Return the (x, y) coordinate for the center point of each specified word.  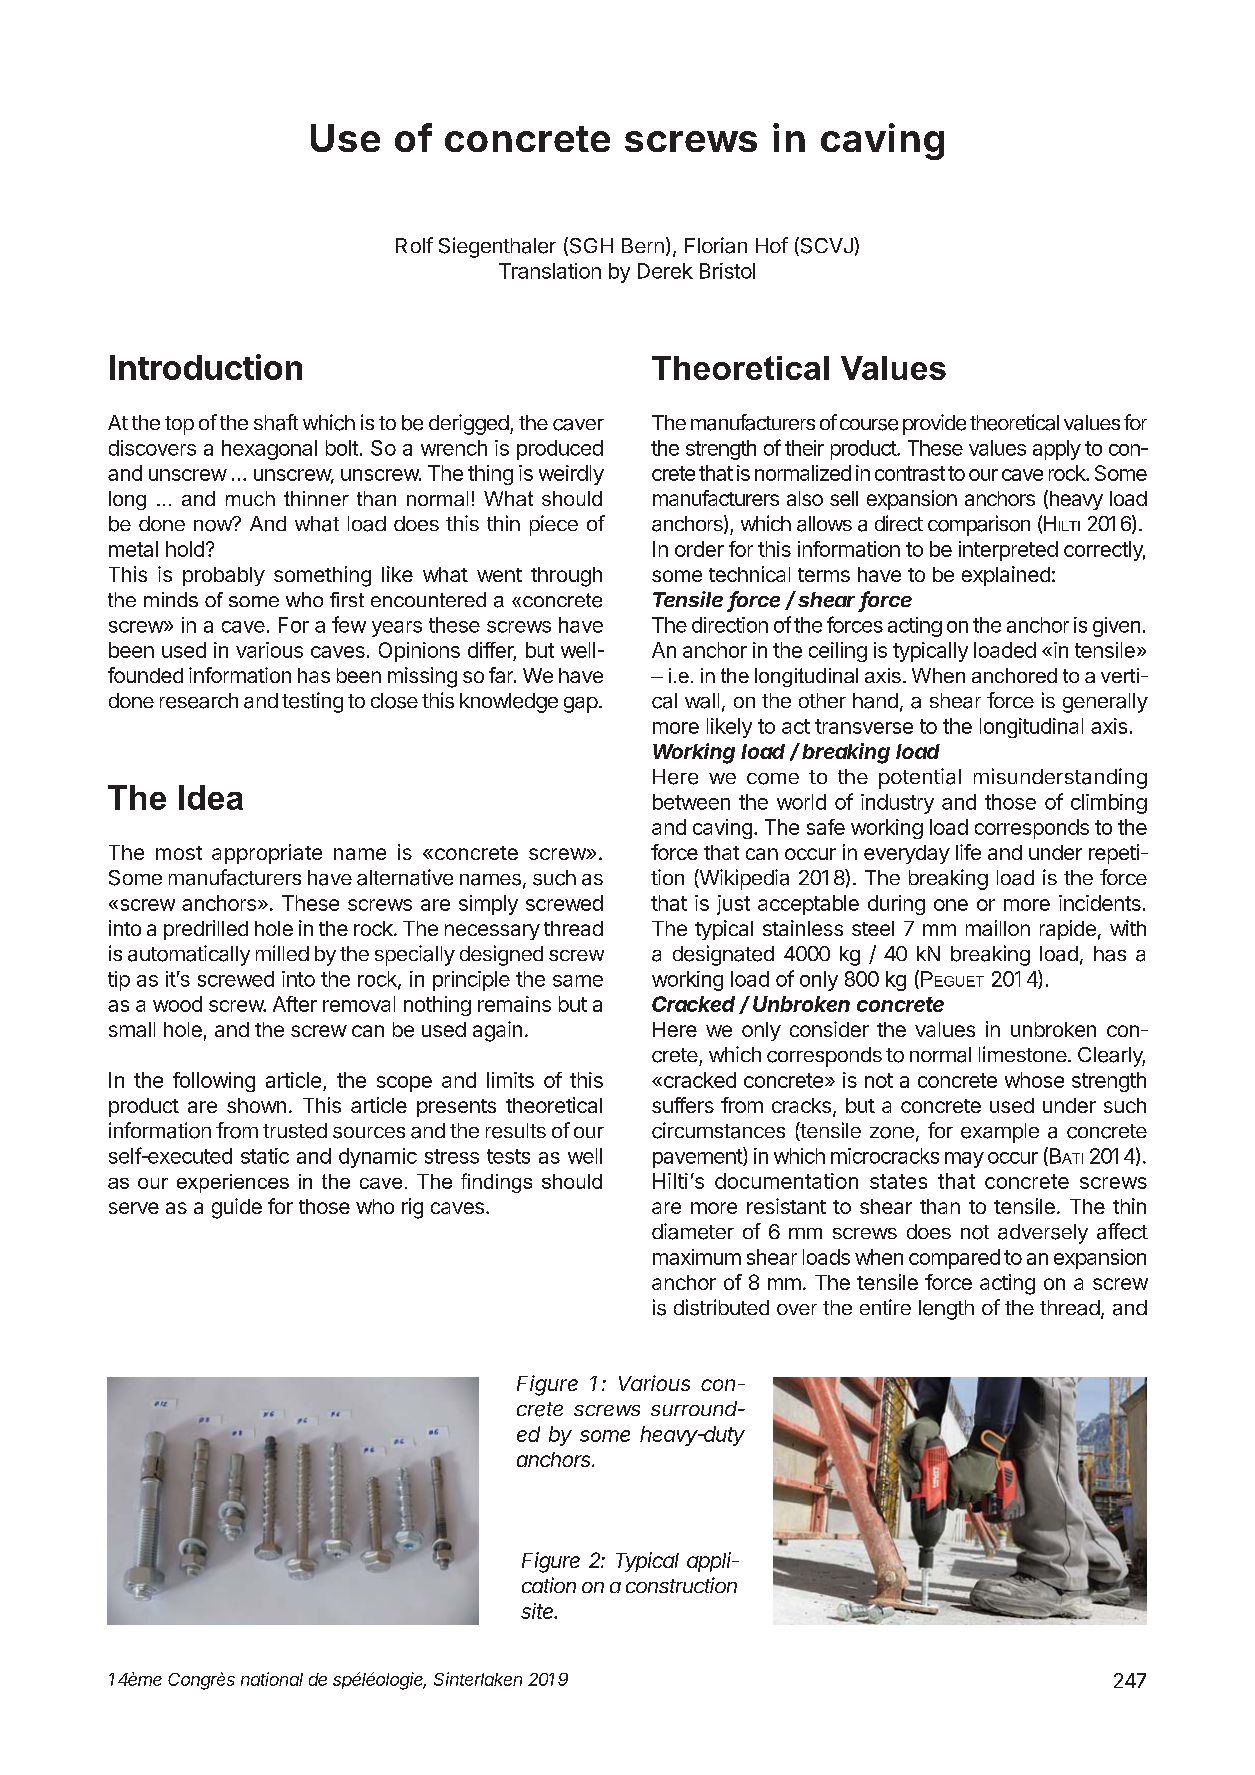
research (199, 701)
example (1000, 1133)
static (265, 1156)
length (946, 1310)
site (539, 1611)
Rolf (414, 245)
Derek (665, 271)
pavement (698, 1157)
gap (581, 705)
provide (934, 424)
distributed (721, 1307)
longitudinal (1031, 728)
